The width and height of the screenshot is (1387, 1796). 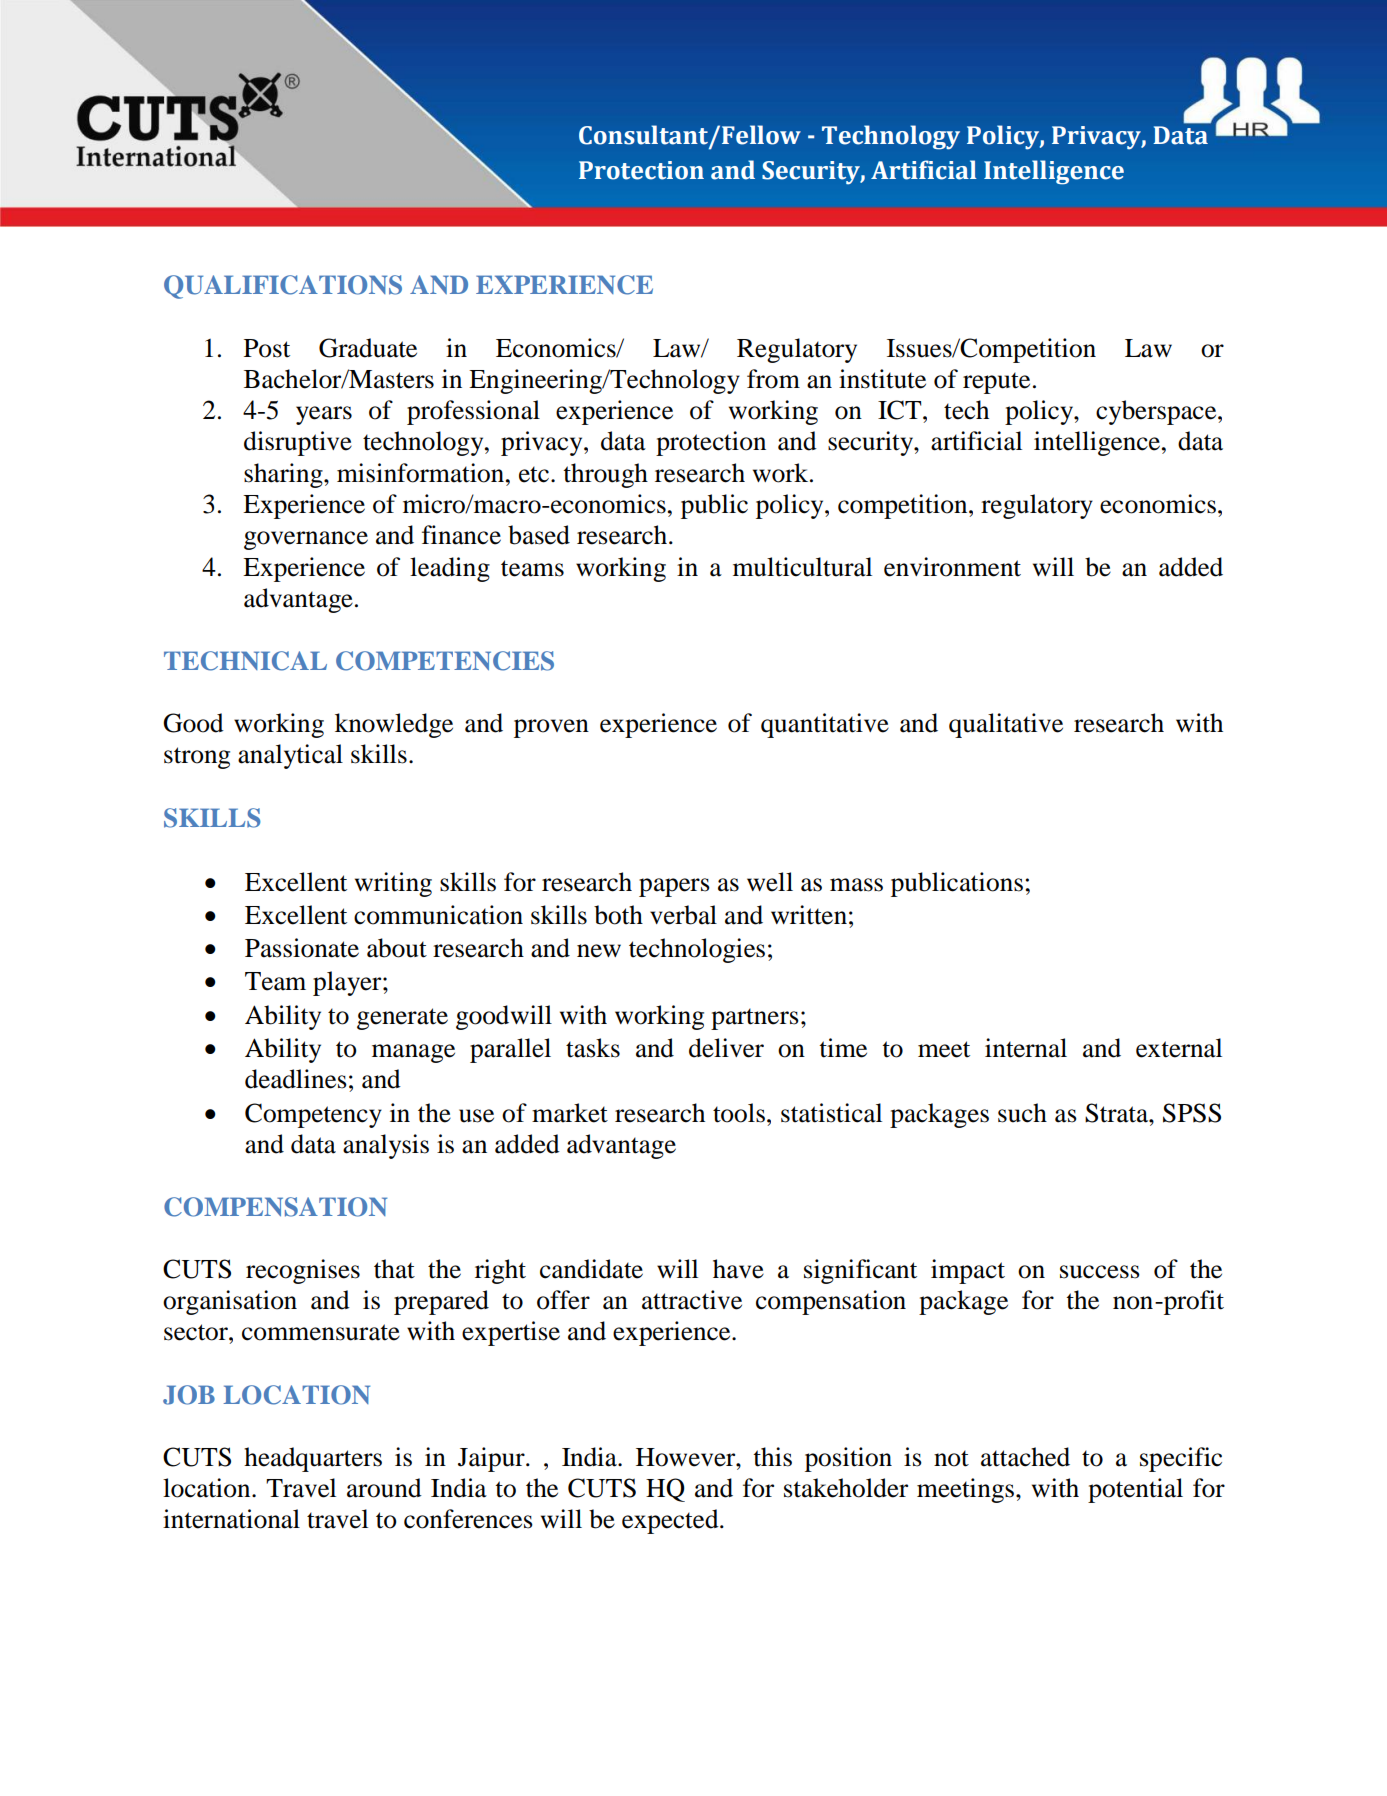 I want to click on from, so click(x=773, y=379).
